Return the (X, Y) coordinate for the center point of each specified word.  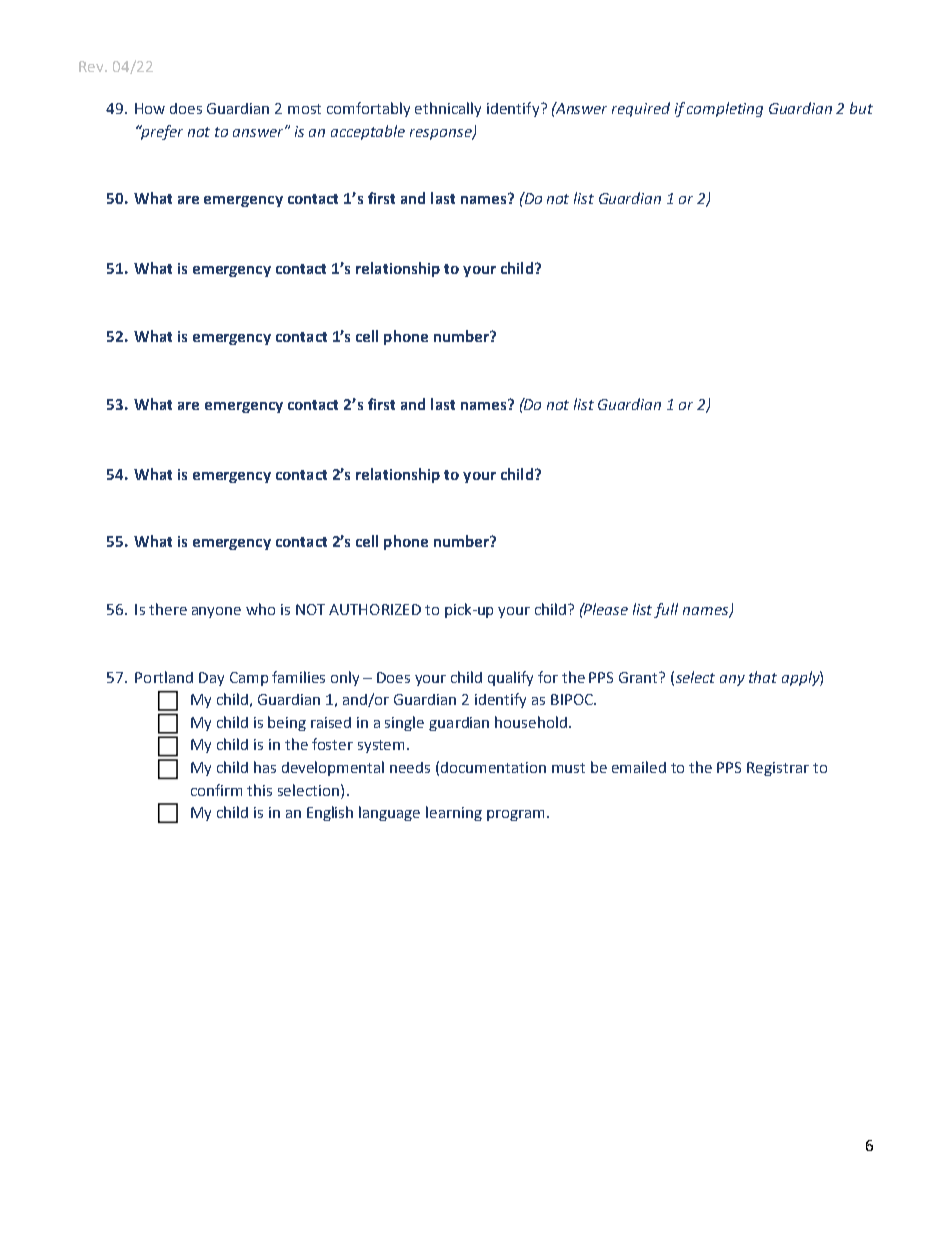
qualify (510, 678)
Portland (164, 677)
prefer (161, 132)
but (861, 108)
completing (725, 109)
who (260, 609)
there (168, 609)
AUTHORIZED (375, 609)
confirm (216, 790)
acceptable (368, 132)
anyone (216, 612)
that (763, 677)
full (666, 610)
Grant (640, 677)
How (150, 108)
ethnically (448, 109)
